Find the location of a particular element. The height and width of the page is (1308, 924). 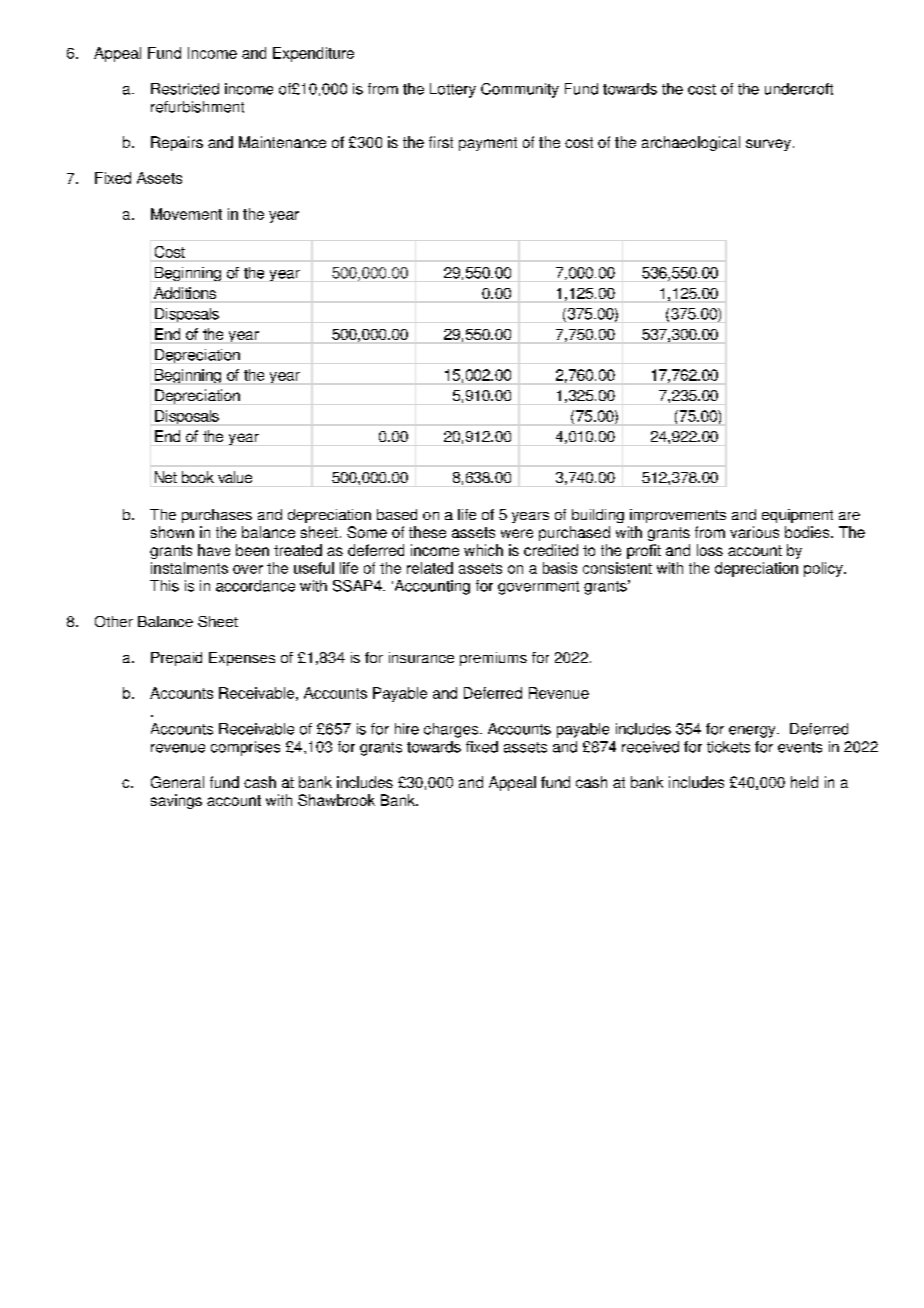

equipment is located at coordinates (797, 516).
